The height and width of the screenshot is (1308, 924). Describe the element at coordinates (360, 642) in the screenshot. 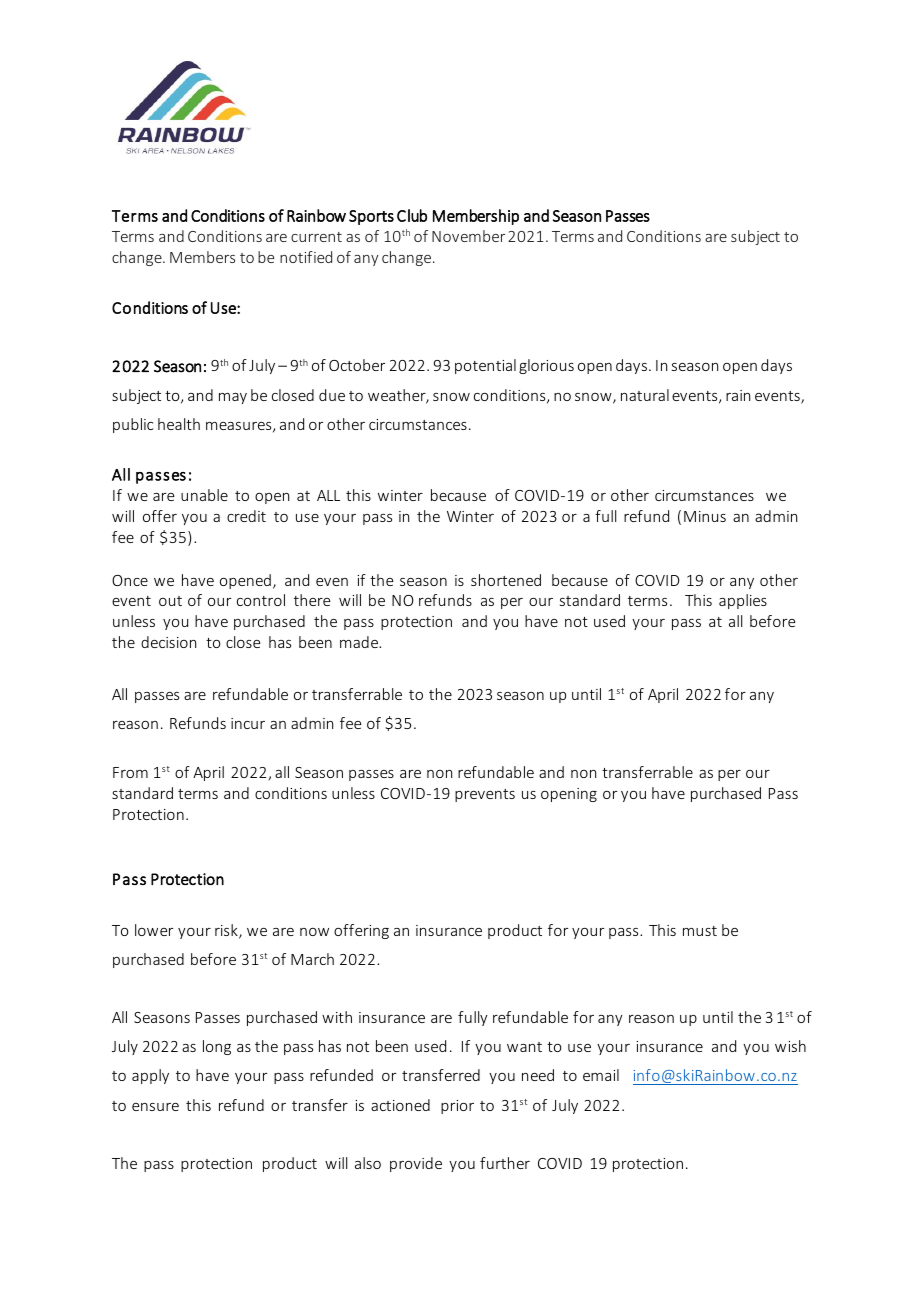

I see `made` at that location.
